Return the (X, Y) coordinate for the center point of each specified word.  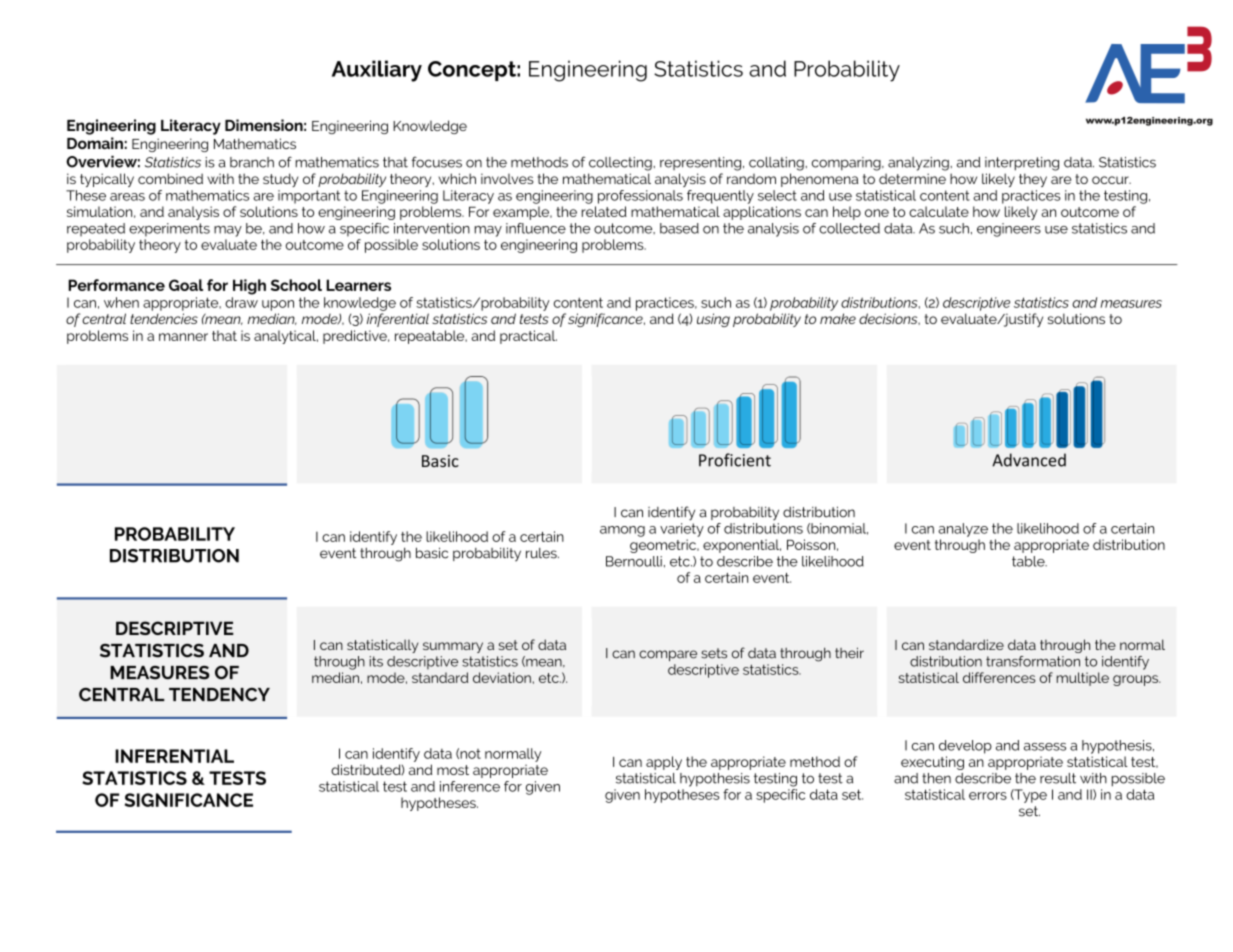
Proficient (735, 460)
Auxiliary (377, 71)
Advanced (1029, 460)
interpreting (1022, 164)
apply (664, 763)
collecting (621, 164)
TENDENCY (219, 695)
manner (183, 337)
